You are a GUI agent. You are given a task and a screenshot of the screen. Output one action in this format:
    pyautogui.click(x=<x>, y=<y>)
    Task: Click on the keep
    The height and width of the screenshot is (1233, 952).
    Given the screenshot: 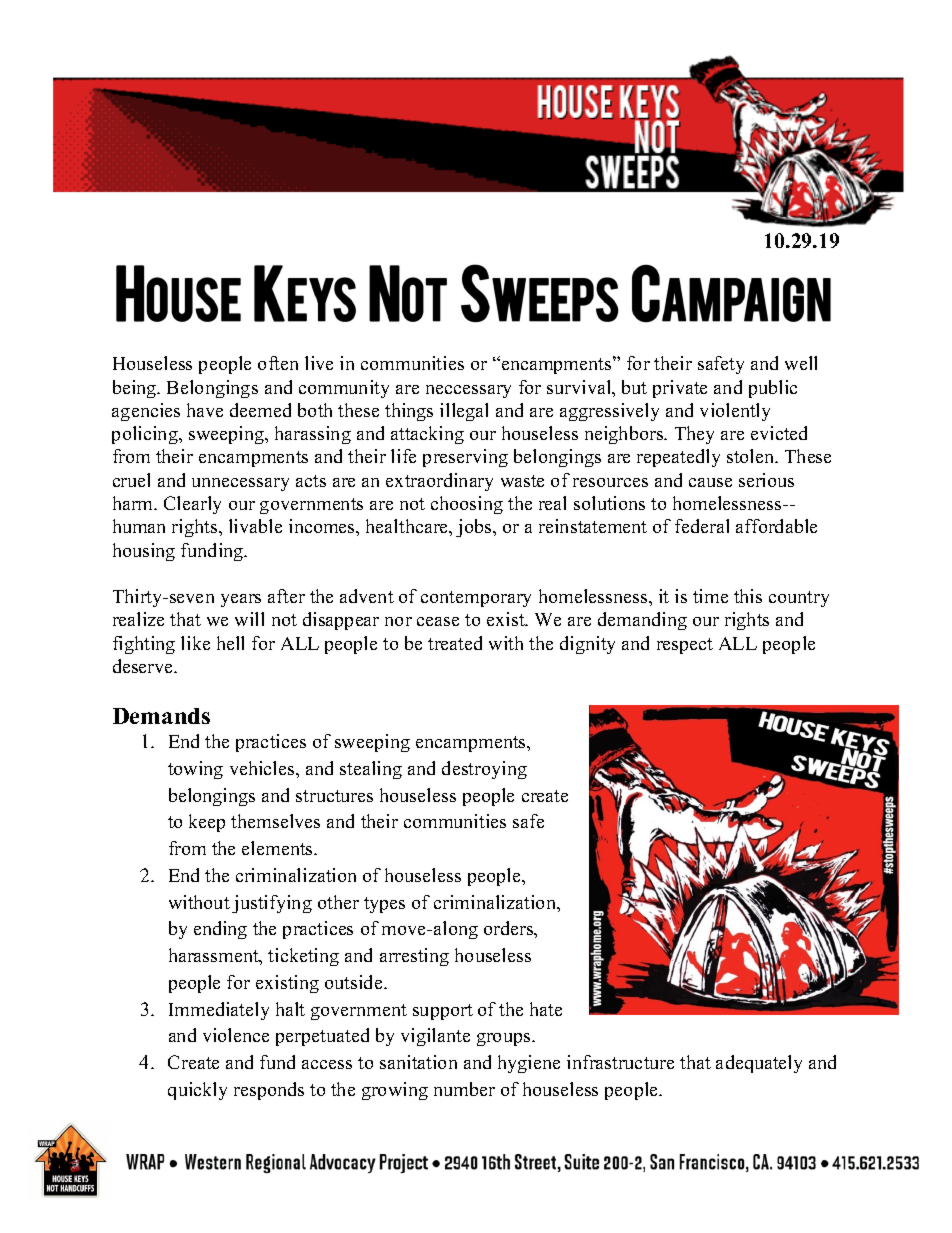 What is the action you would take?
    pyautogui.click(x=207, y=823)
